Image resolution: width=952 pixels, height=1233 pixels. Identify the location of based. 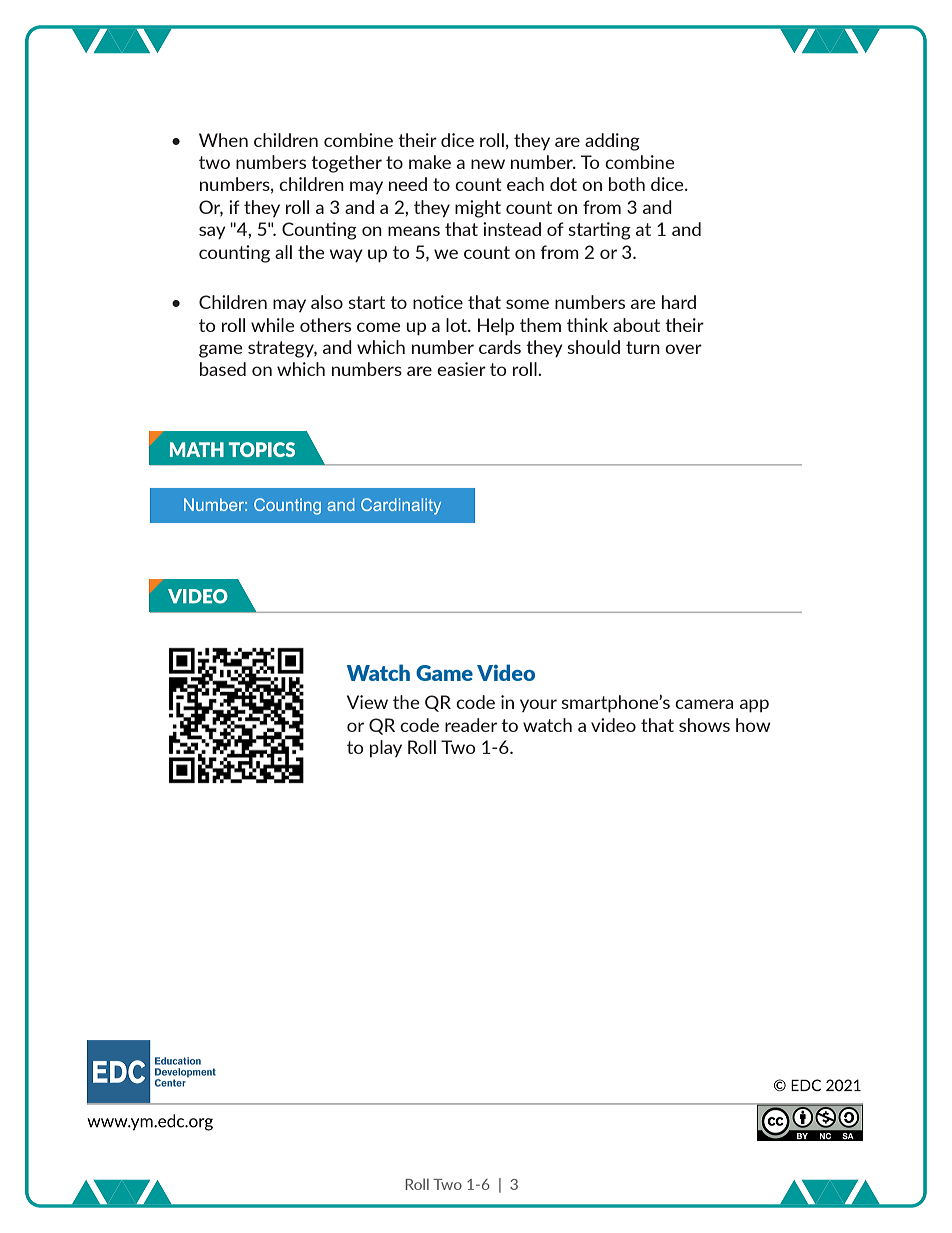
(223, 369).
